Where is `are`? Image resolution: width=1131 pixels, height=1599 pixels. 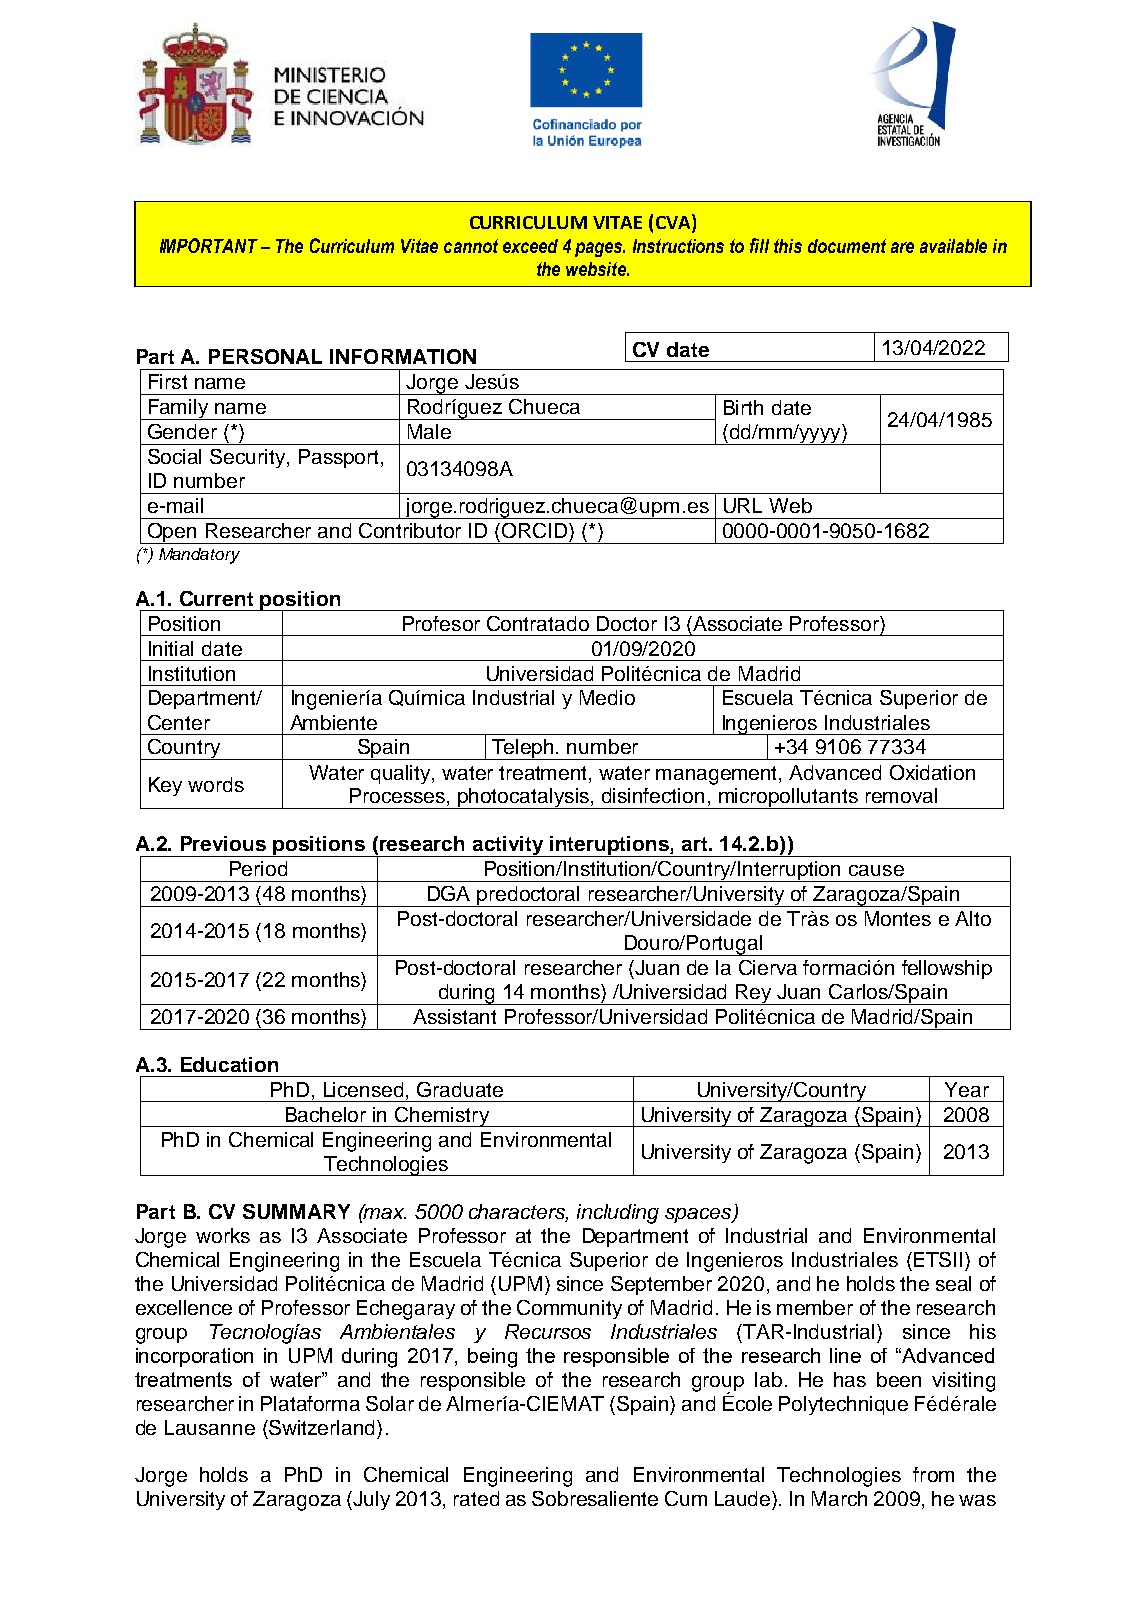
are is located at coordinates (902, 247).
